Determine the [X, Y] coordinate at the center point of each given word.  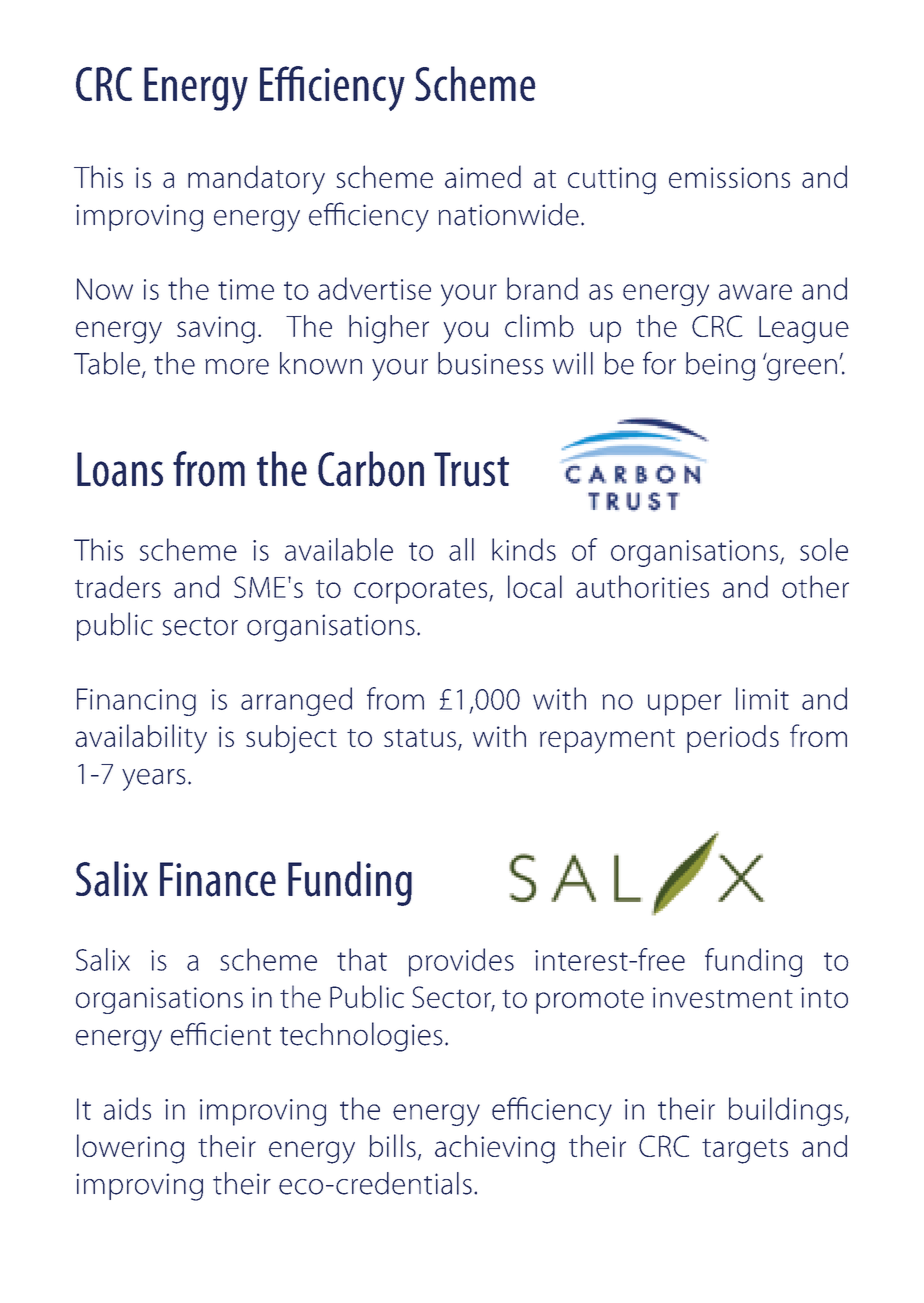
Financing [136, 702]
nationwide [508, 214]
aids [127, 1108]
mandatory [256, 180]
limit [762, 698]
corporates [422, 592]
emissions [729, 177]
